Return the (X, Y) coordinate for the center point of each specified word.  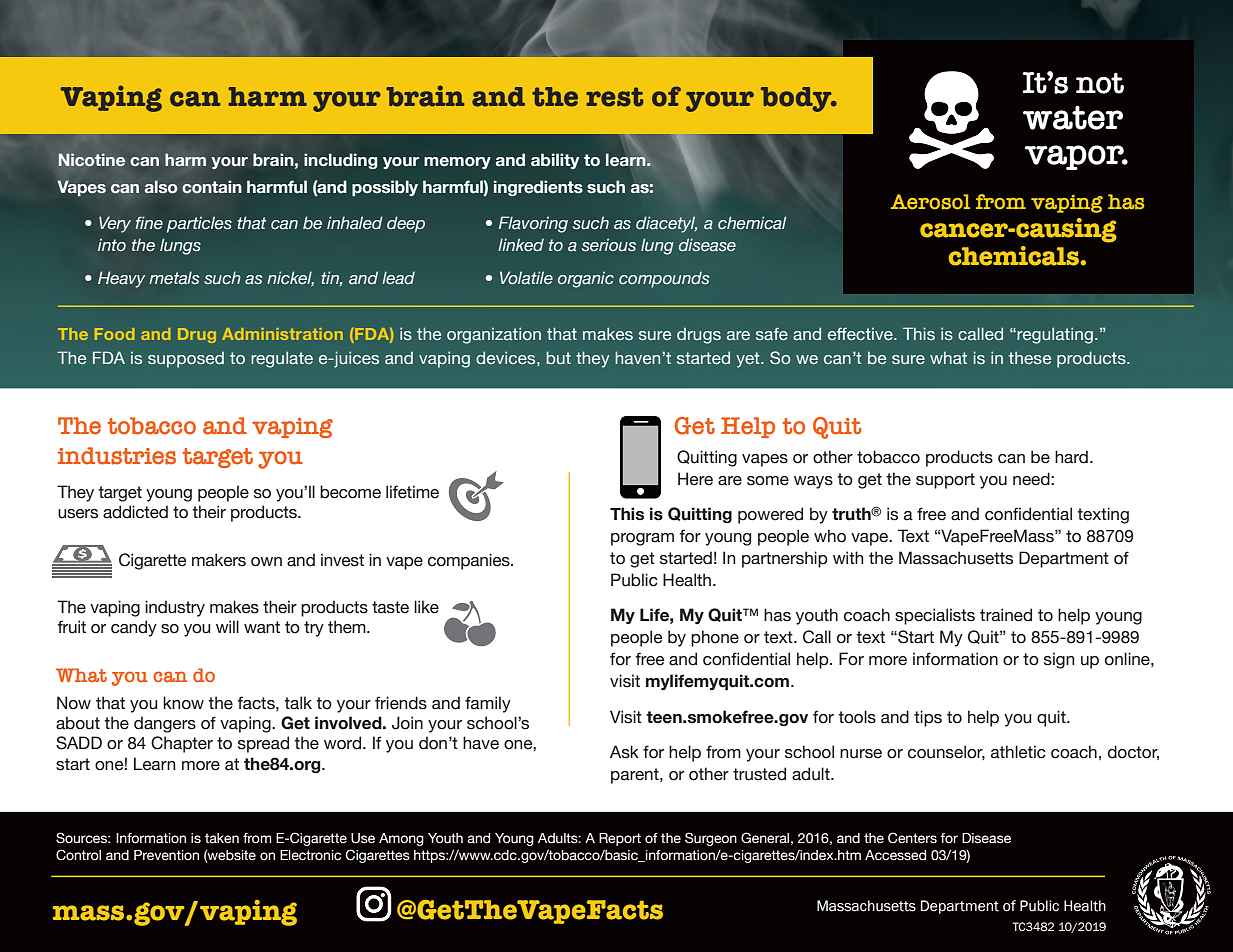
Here (695, 479)
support (945, 481)
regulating (1055, 335)
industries (117, 456)
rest (615, 97)
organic (586, 280)
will (227, 626)
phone (715, 638)
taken (222, 838)
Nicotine (92, 159)
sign (1059, 660)
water (1073, 117)
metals (174, 278)
